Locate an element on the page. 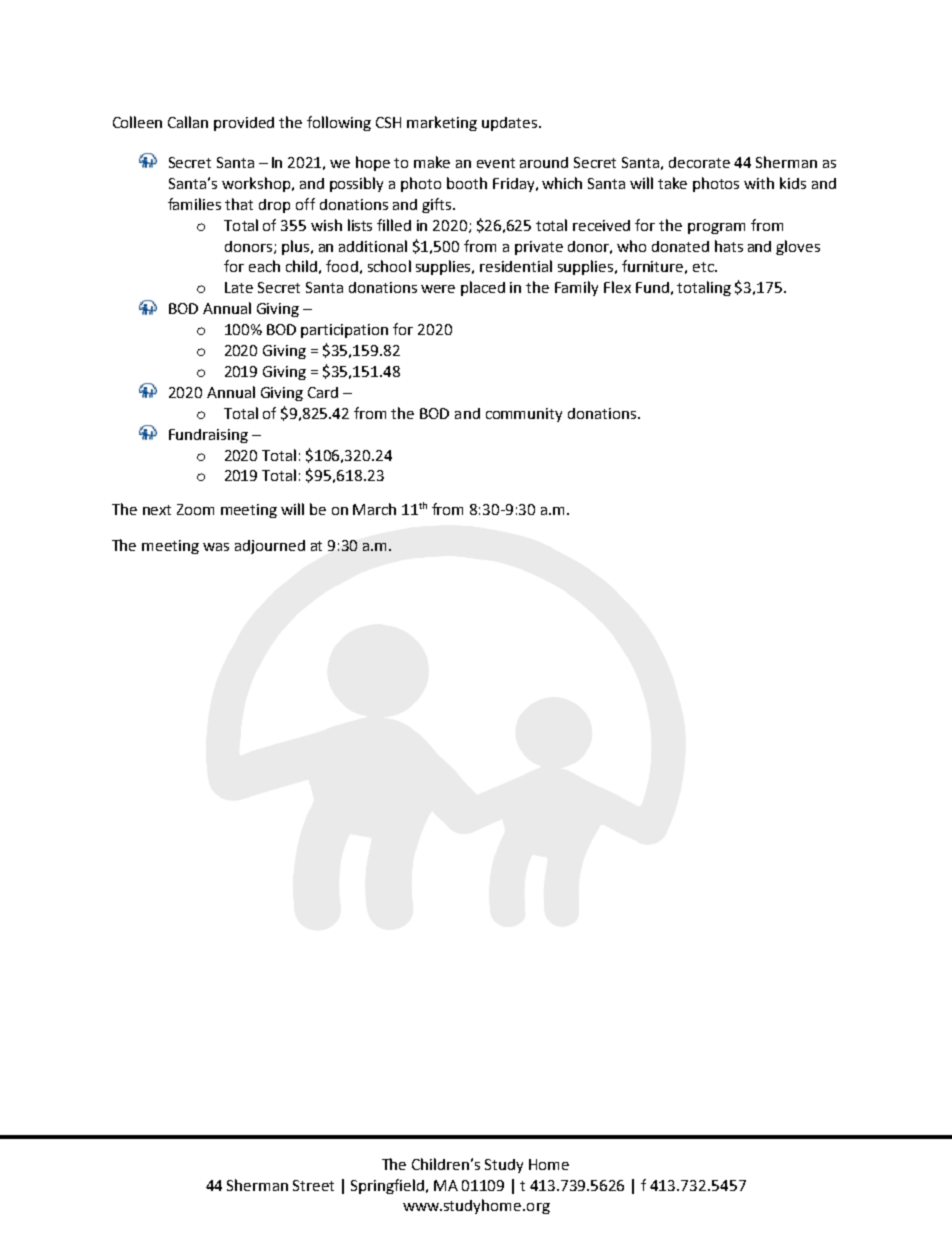  event is located at coordinates (496, 163).
